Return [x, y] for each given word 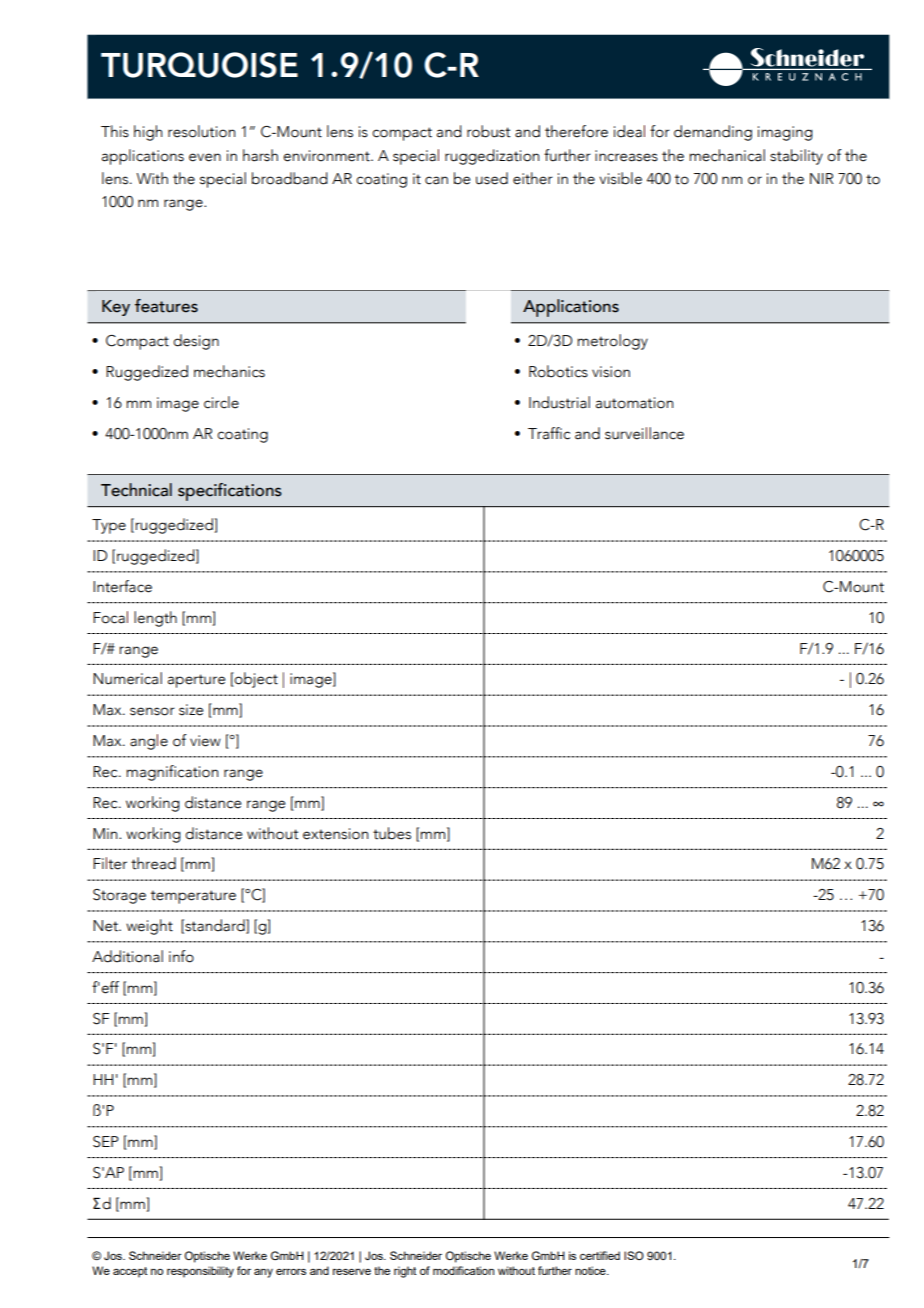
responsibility [200, 1272]
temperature [193, 897]
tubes [392, 833]
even [205, 157]
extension [335, 834]
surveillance [644, 433]
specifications [230, 492]
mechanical [727, 155]
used [492, 178]
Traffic [549, 433]
